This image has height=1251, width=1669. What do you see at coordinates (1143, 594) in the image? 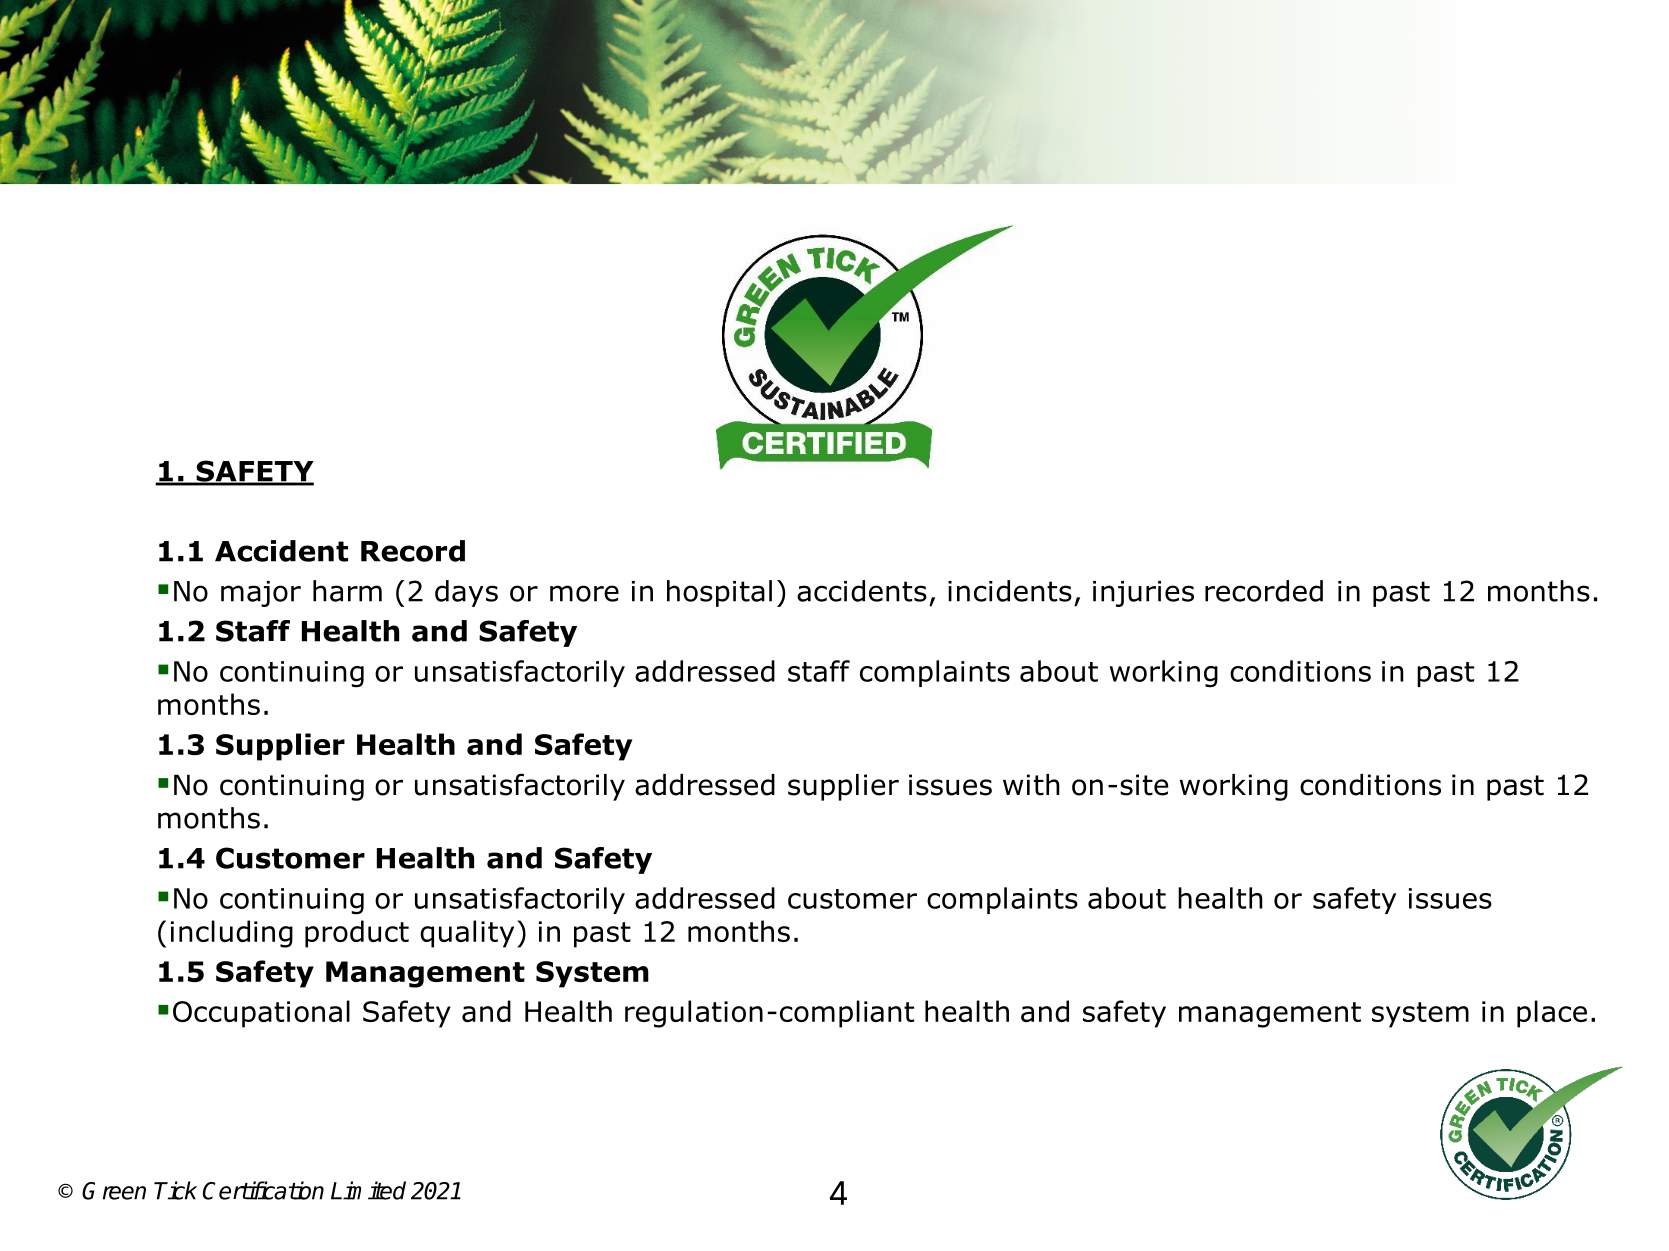
I see `injuries` at bounding box center [1143, 594].
